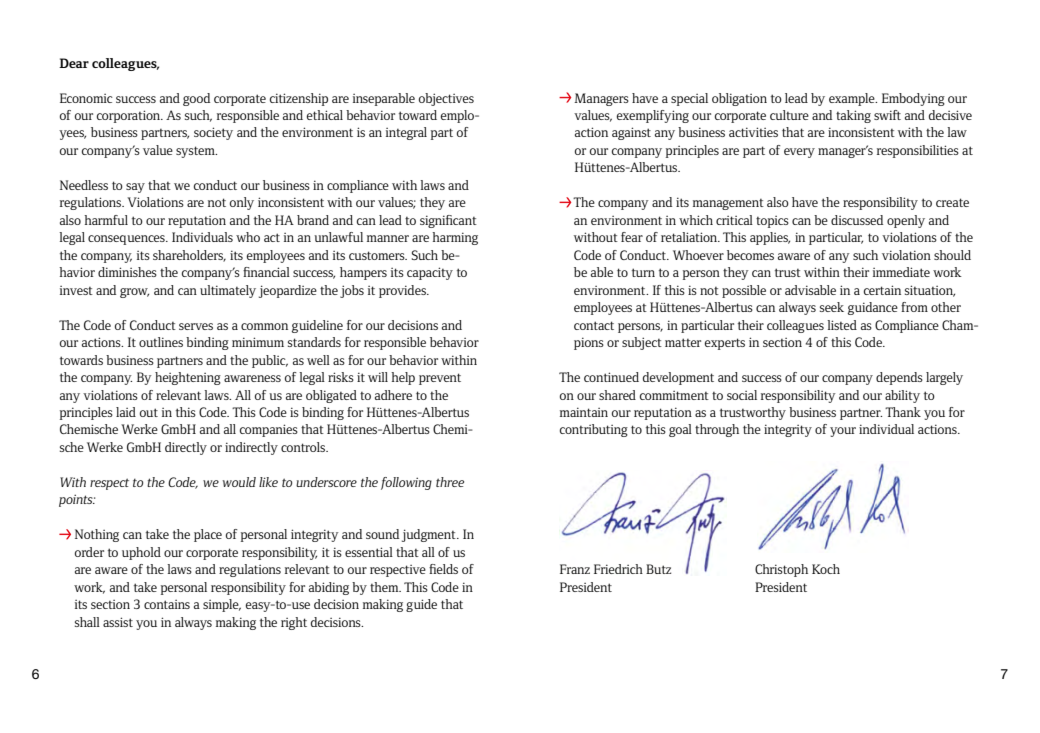 The width and height of the image is (1040, 733). Describe the element at coordinates (853, 99) in the image. I see `example` at that location.
